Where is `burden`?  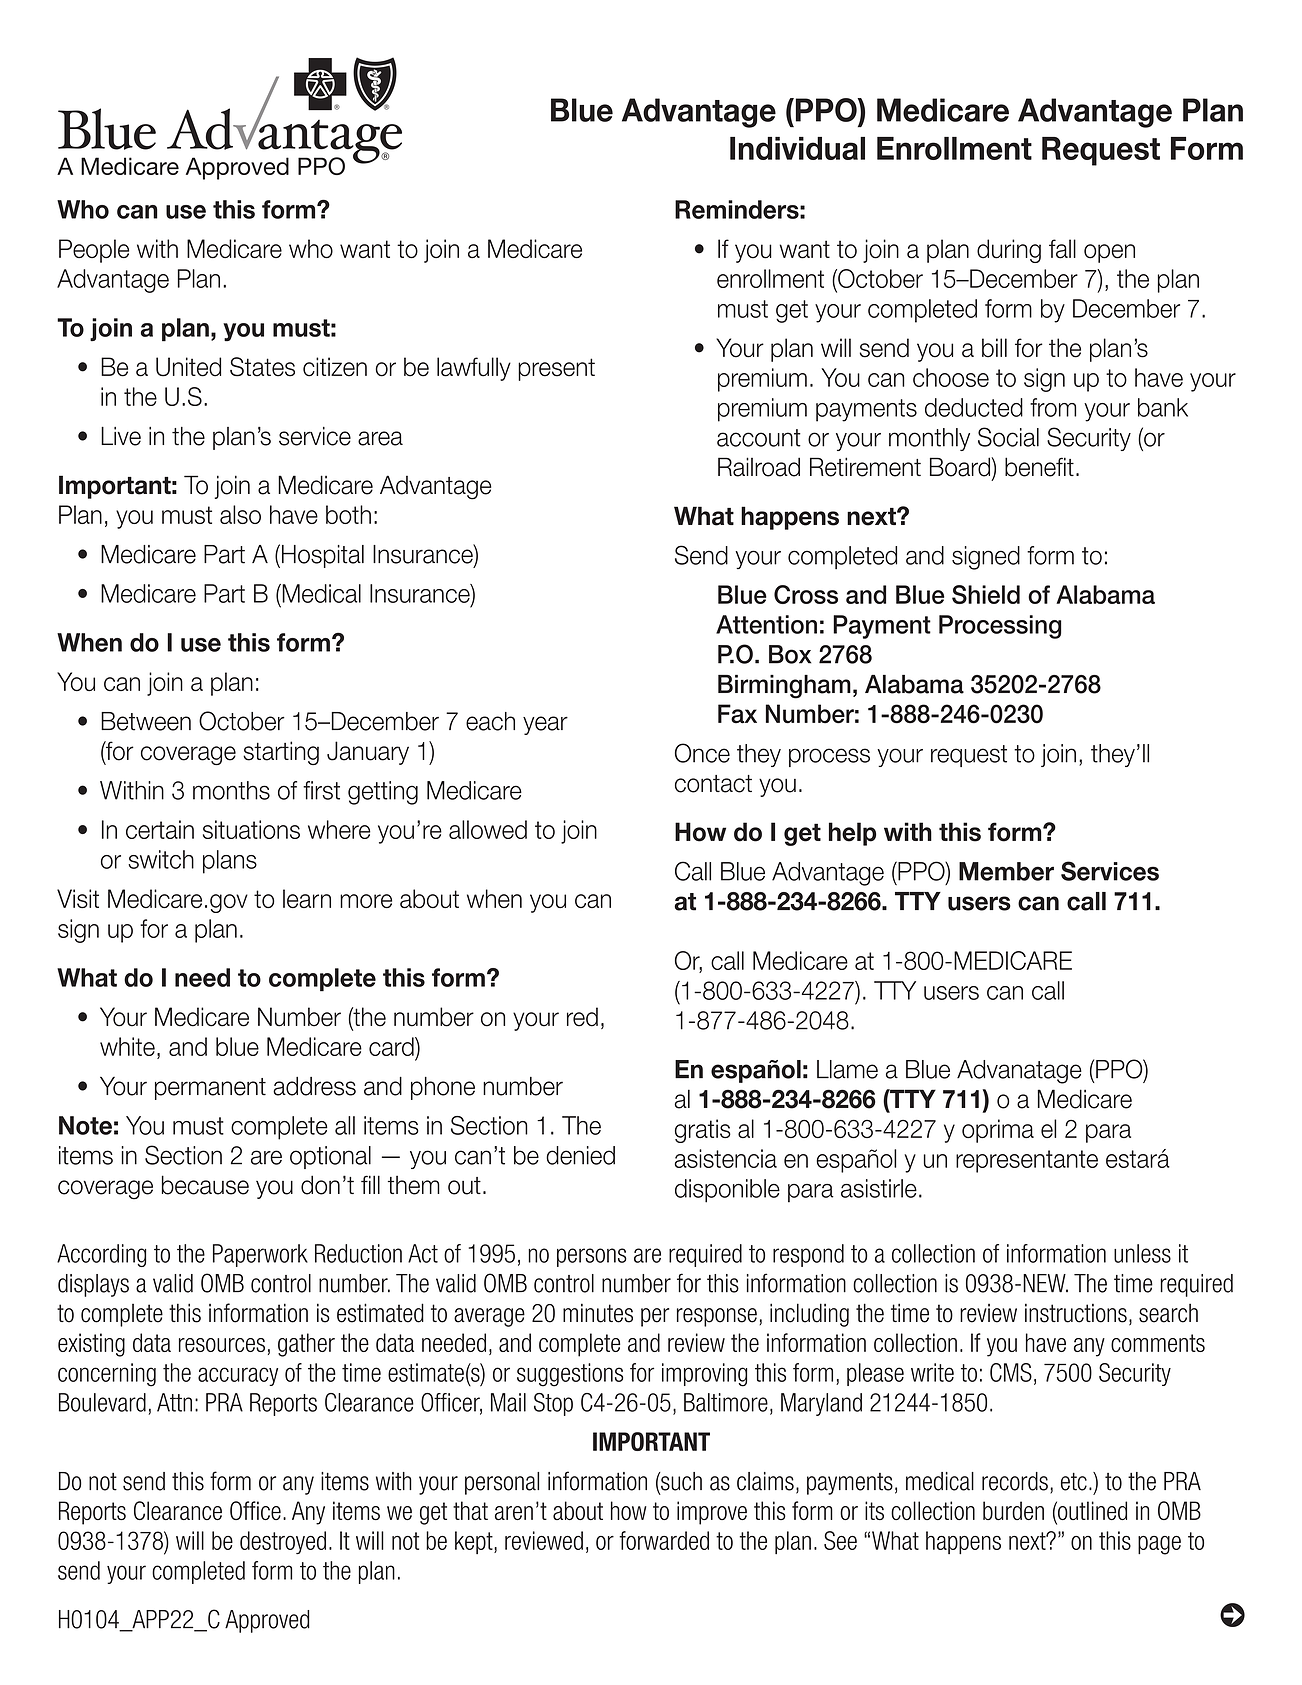 burden is located at coordinates (1013, 1510).
